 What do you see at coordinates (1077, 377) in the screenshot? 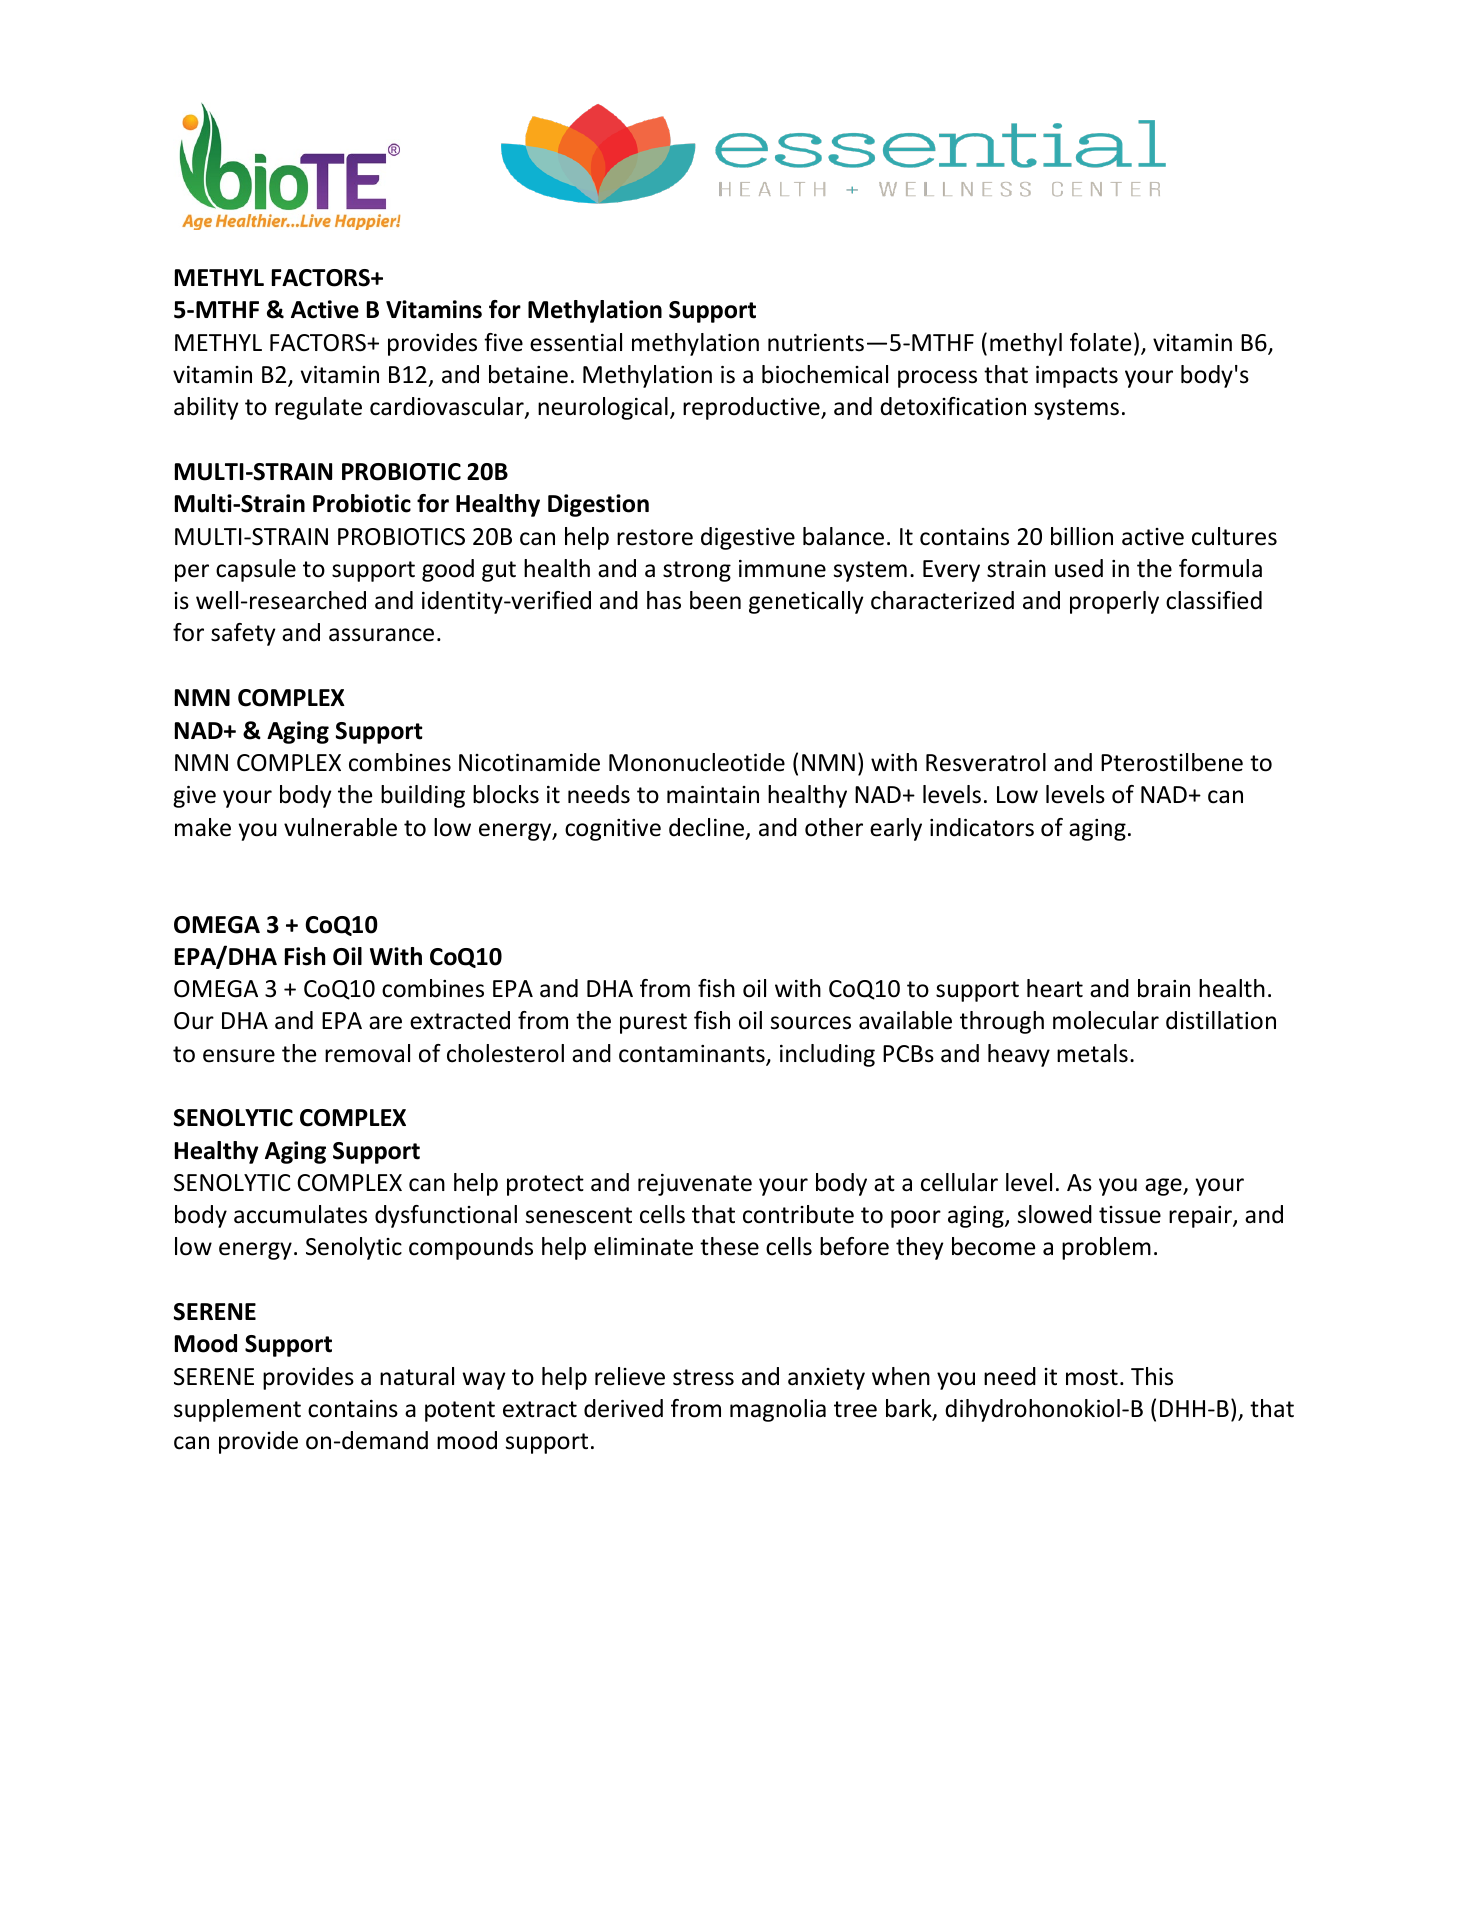
I see `impacts` at bounding box center [1077, 377].
